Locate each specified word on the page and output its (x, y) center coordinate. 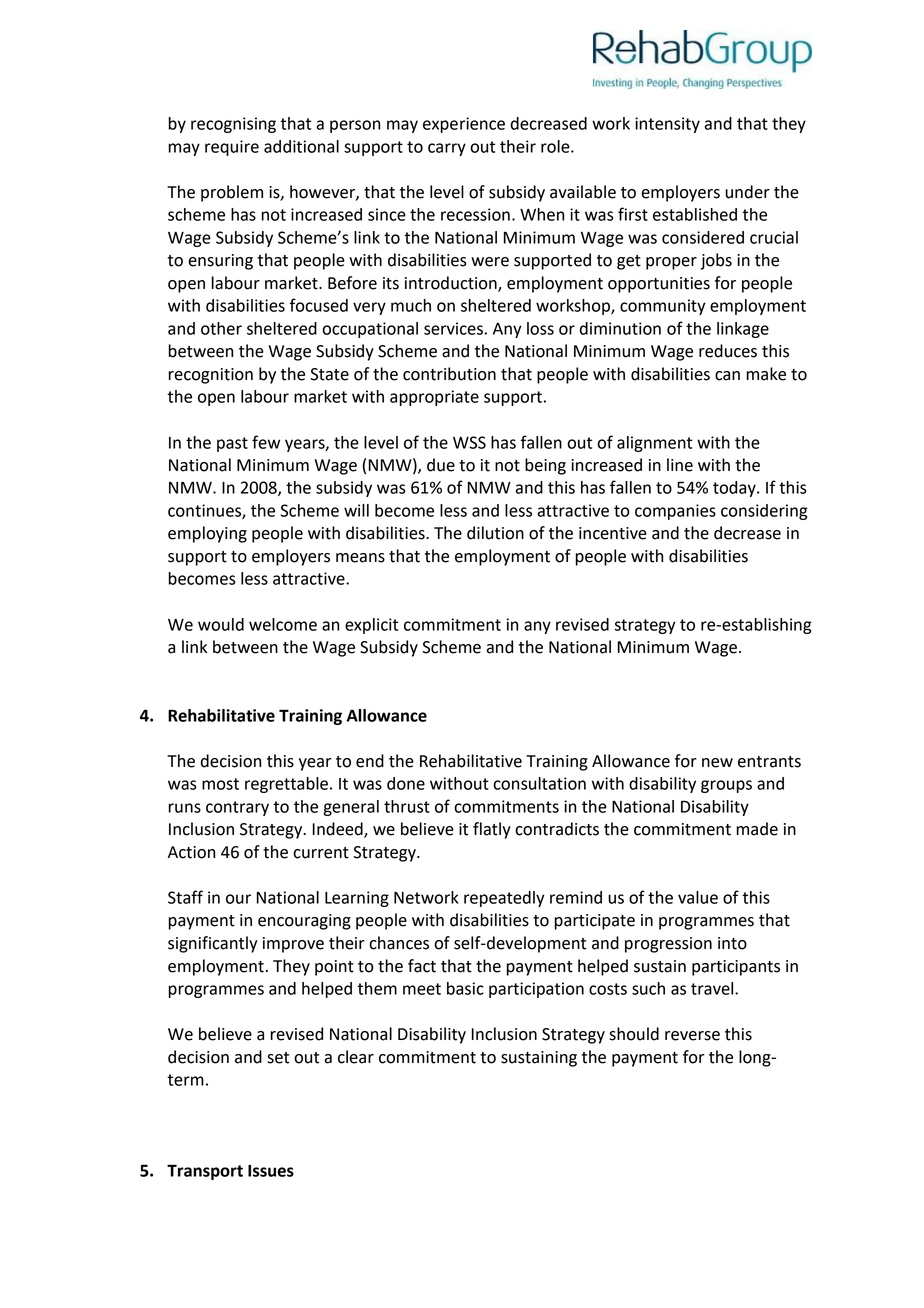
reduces (728, 351)
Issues (271, 1171)
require (232, 148)
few (266, 442)
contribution (449, 374)
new (717, 763)
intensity (667, 125)
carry (447, 149)
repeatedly (504, 899)
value (698, 897)
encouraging (304, 922)
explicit (371, 626)
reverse (692, 1036)
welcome (283, 624)
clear (356, 1057)
